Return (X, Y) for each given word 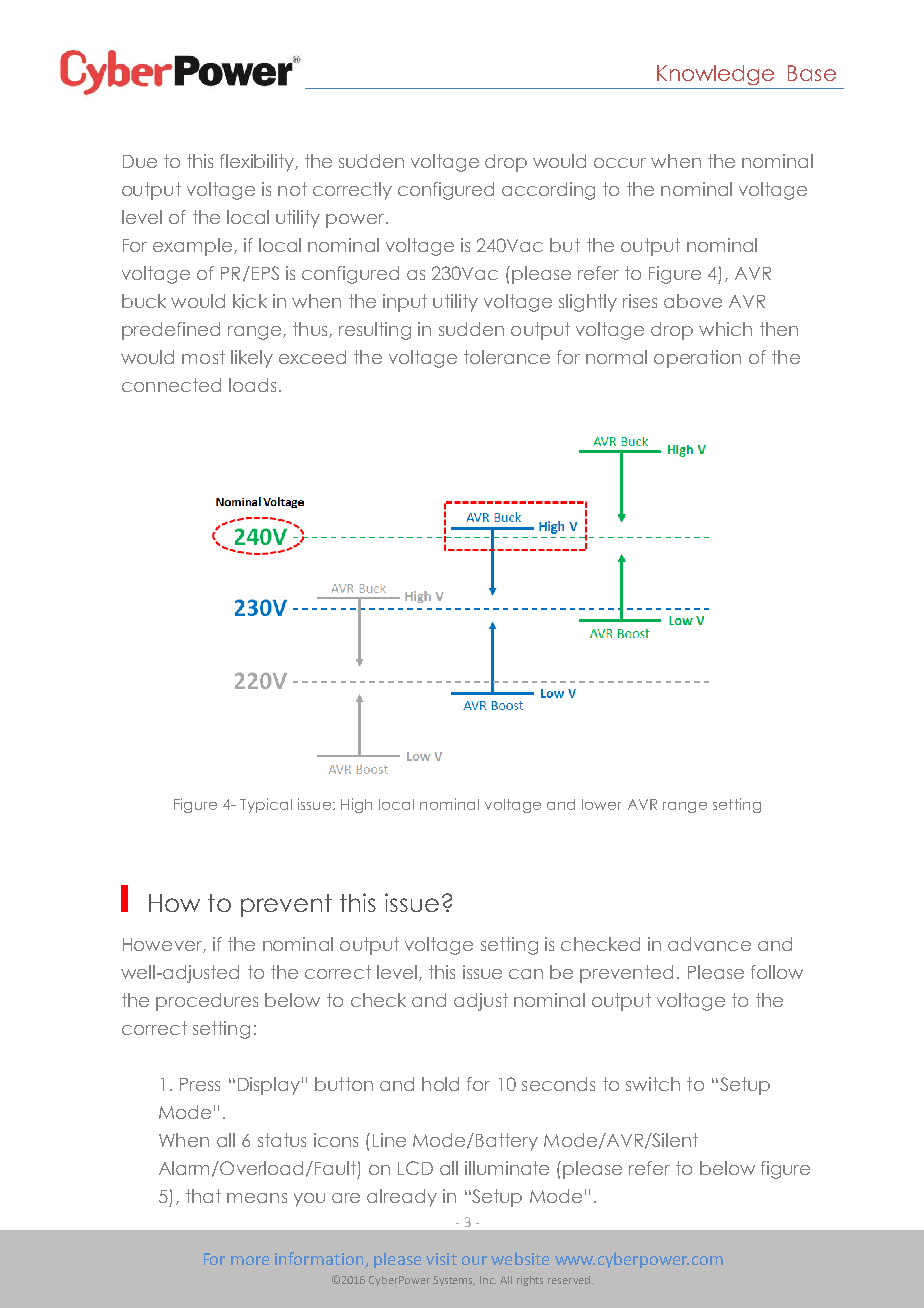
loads (252, 385)
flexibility (258, 163)
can (526, 974)
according (548, 191)
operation (697, 359)
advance (709, 944)
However (163, 945)
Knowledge (715, 75)
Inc (488, 1280)
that (203, 1196)
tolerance (507, 357)
